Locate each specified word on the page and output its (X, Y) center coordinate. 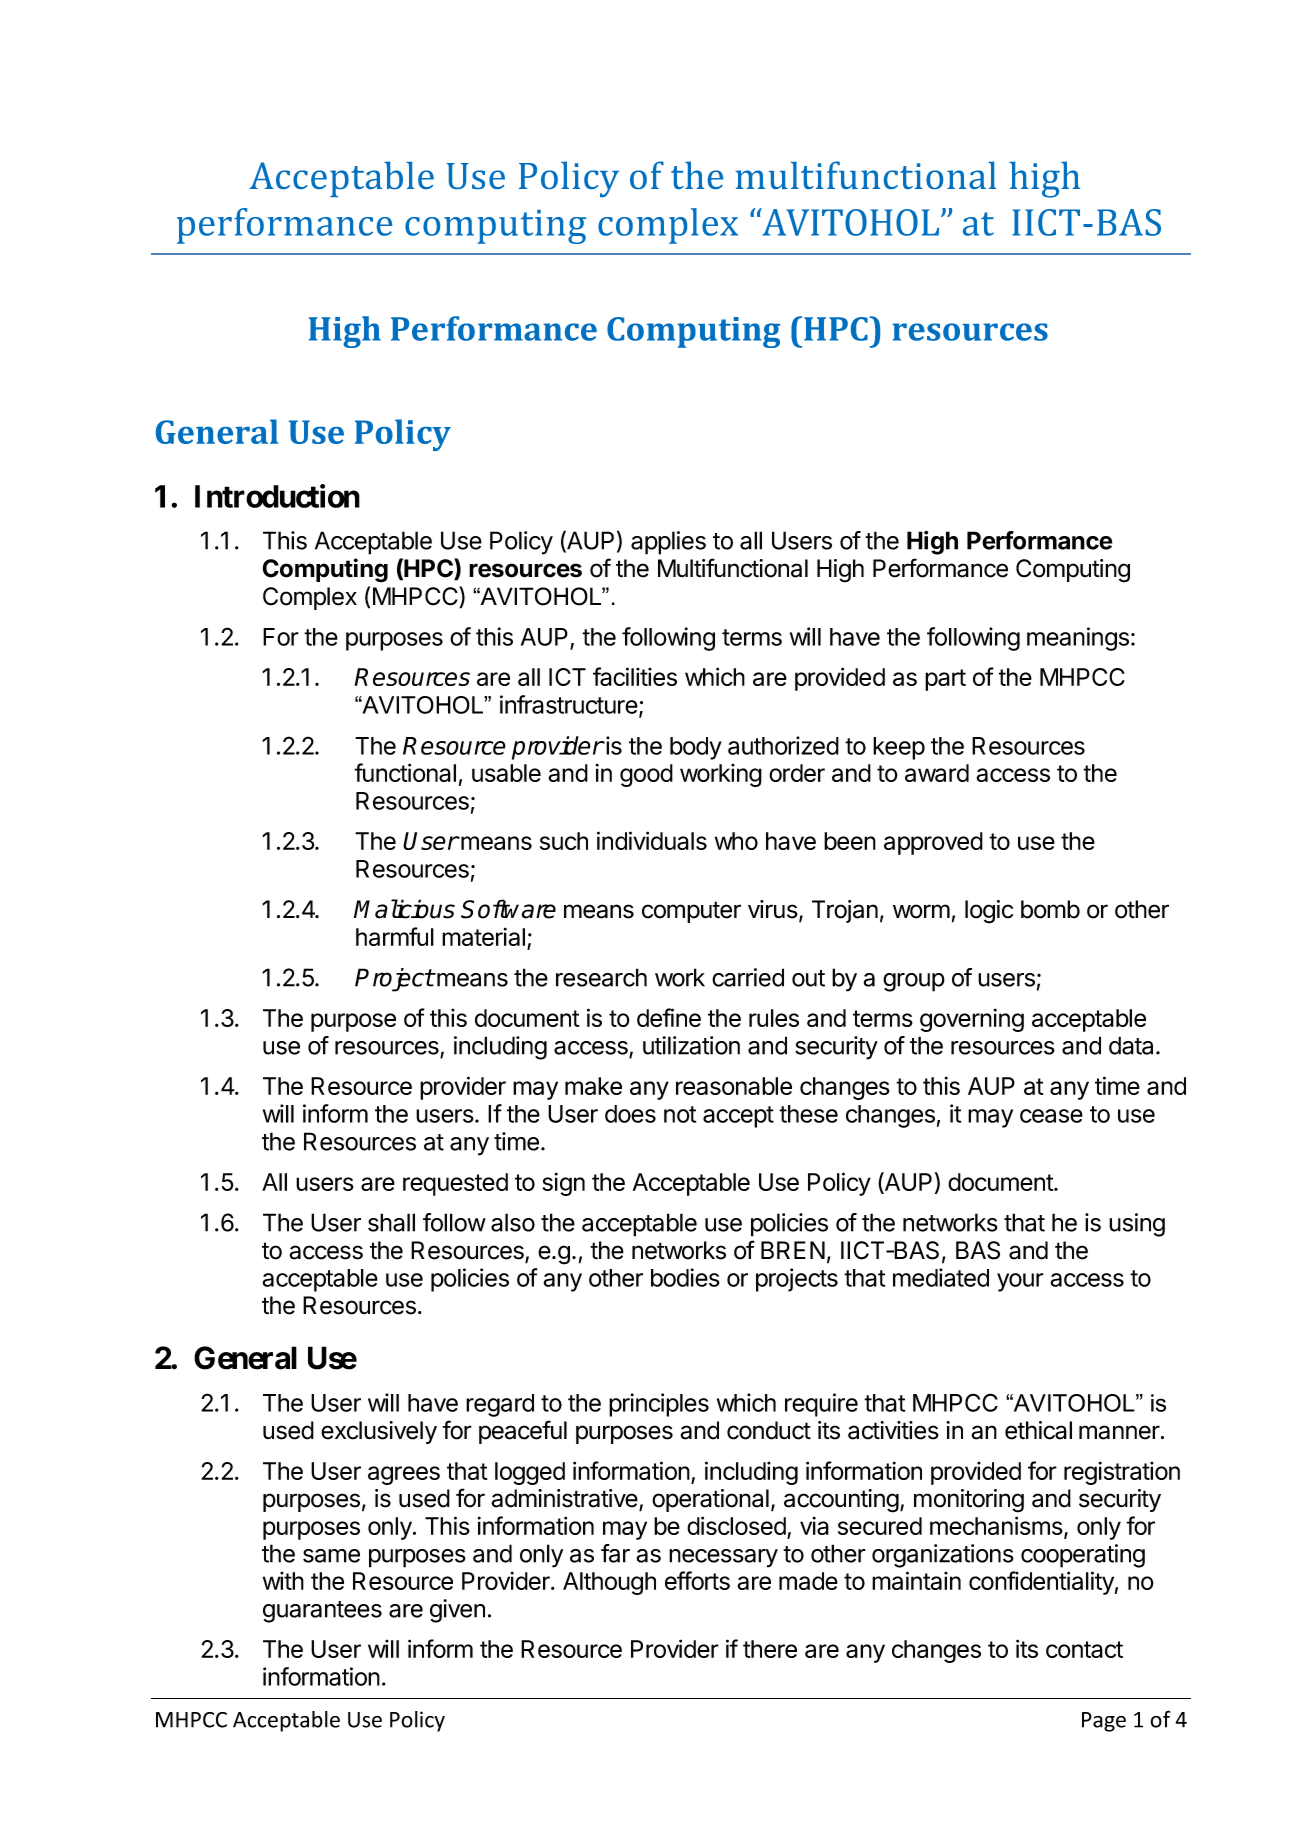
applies (668, 543)
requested (455, 1184)
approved (933, 843)
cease (1051, 1116)
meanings (1078, 639)
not (680, 1114)
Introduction (277, 496)
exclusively (379, 1432)
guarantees (322, 1612)
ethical (1038, 1430)
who (736, 841)
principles (659, 1405)
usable (506, 773)
